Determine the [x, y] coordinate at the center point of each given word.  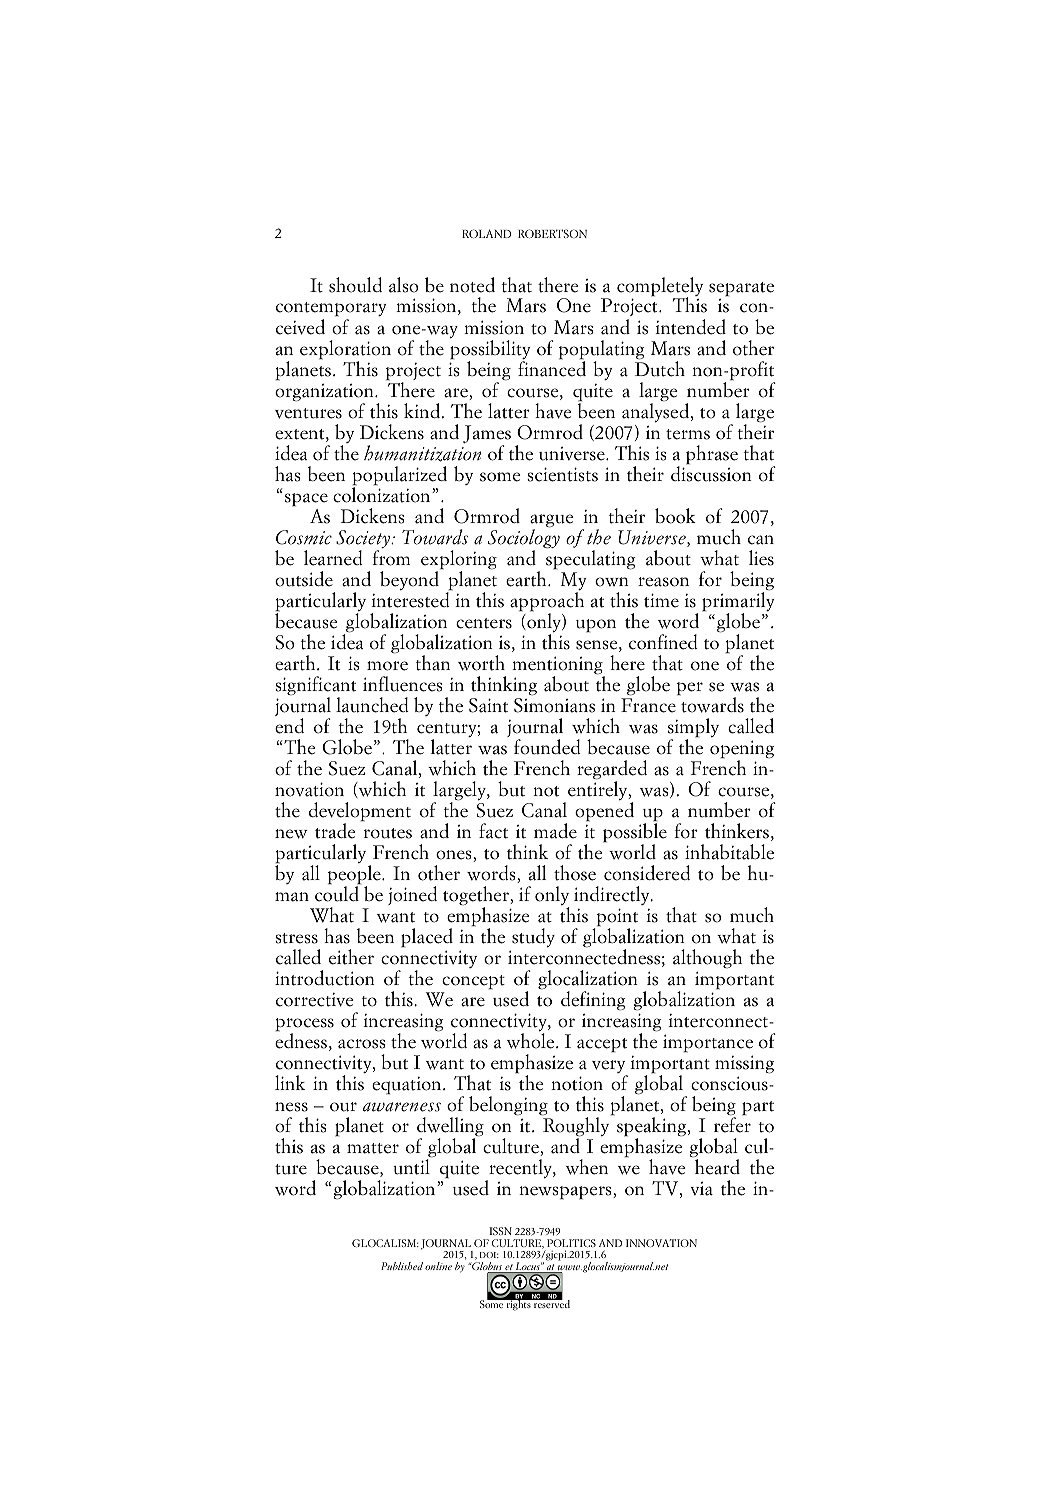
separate [741, 289]
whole [532, 1041]
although [707, 959]
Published [402, 1266]
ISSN [500, 1231]
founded [547, 747]
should [355, 285]
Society [364, 540]
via [701, 1189]
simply [693, 729]
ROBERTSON [552, 233]
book [675, 516]
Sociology [524, 539]
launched [372, 705]
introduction [325, 978]
